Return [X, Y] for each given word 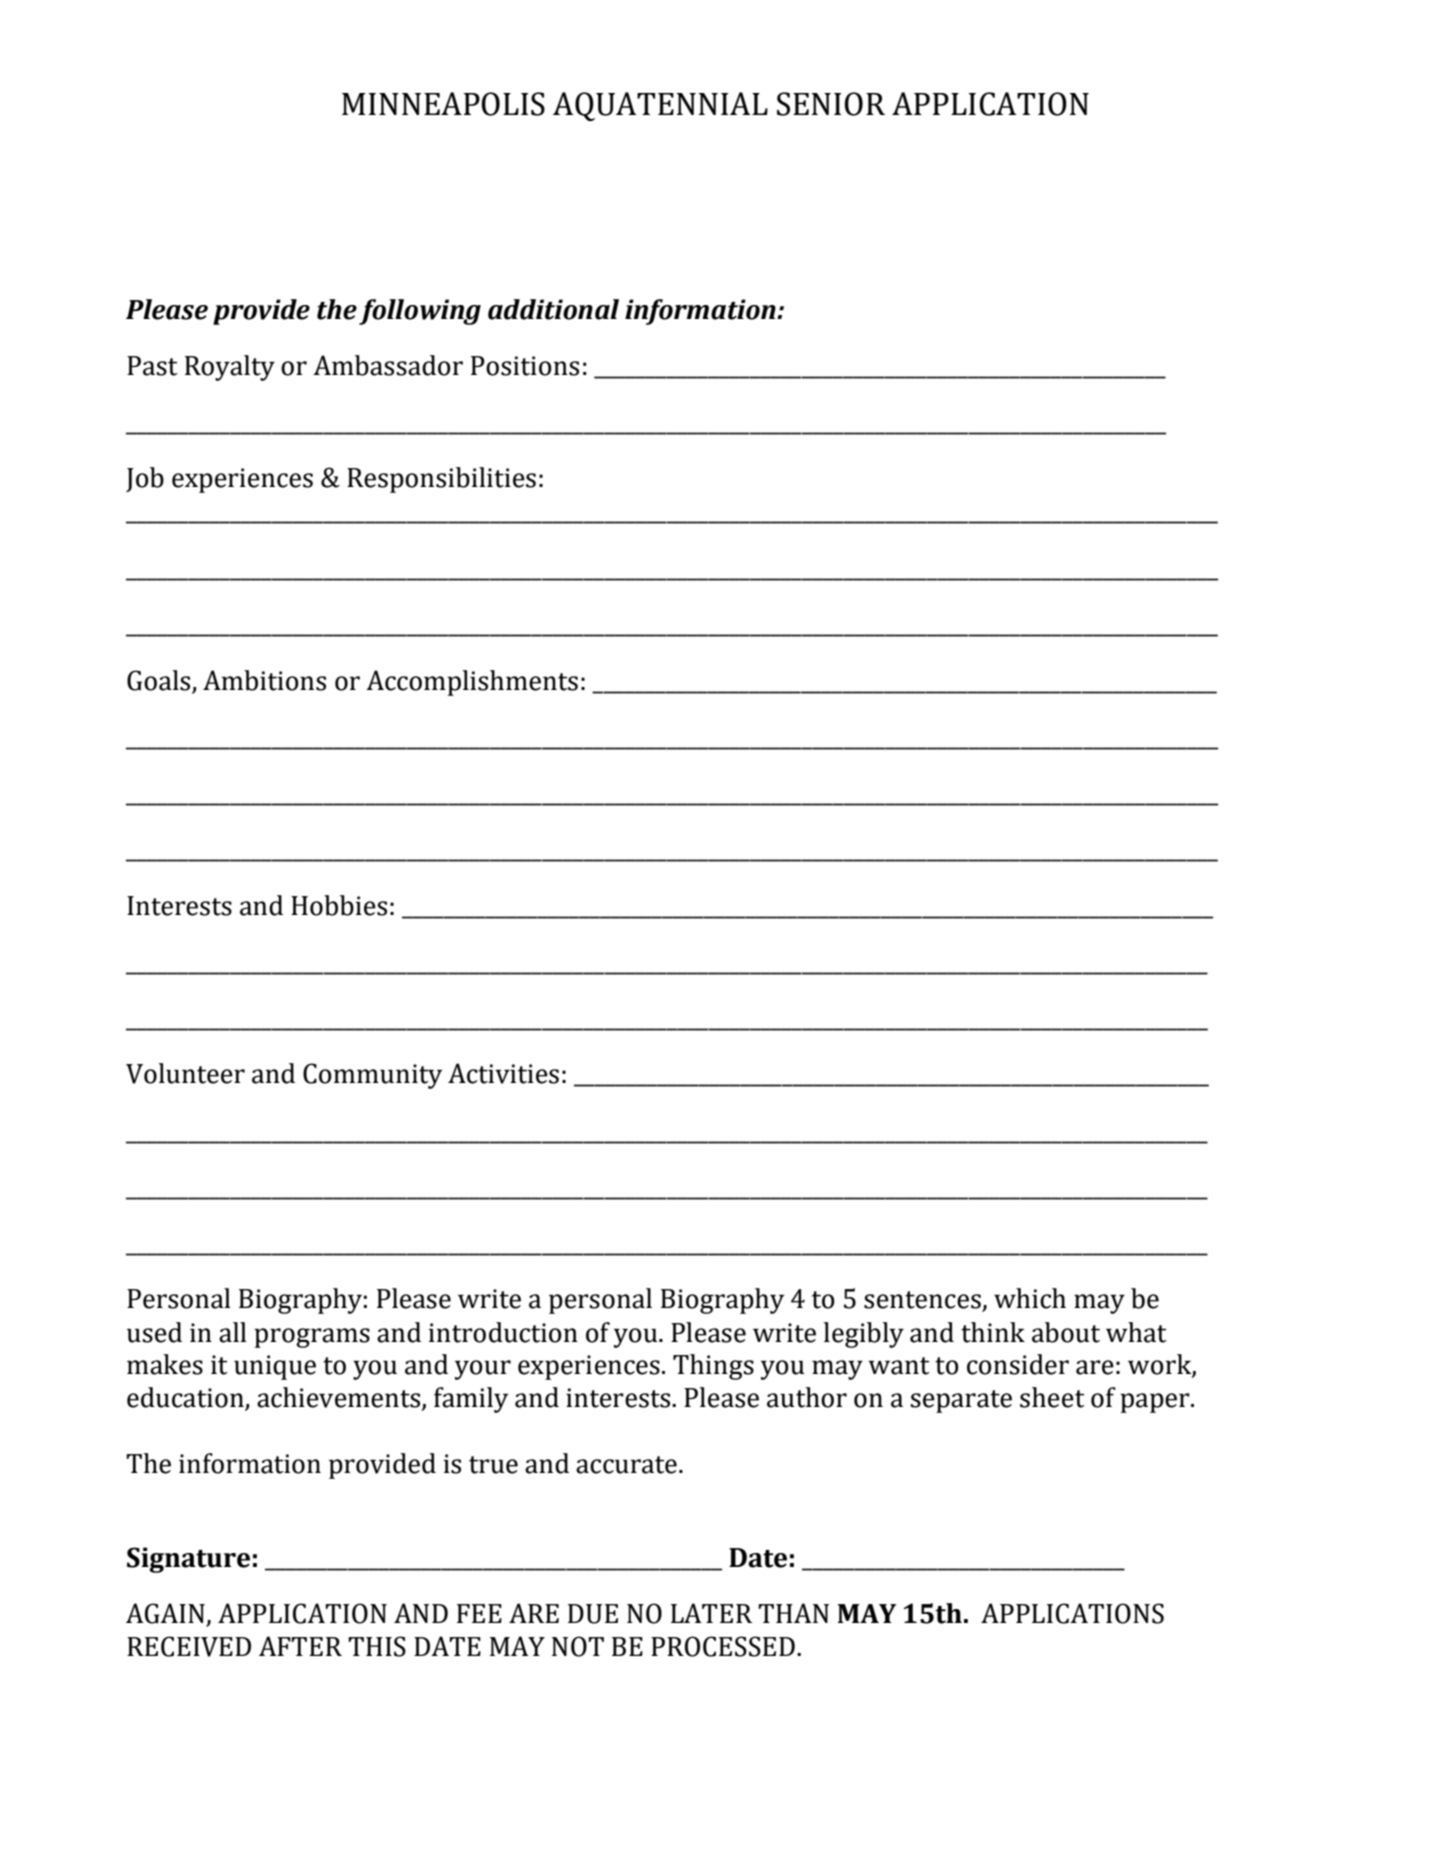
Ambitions [264, 680]
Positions [525, 366]
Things [713, 1367]
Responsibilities [441, 480]
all [233, 1332]
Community [372, 1076]
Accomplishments [472, 683]
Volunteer [185, 1073]
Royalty [230, 368]
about [1066, 1332]
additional [553, 309]
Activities [503, 1073]
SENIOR [831, 104]
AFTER [300, 1646]
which [1030, 1298]
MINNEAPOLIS [443, 104]
